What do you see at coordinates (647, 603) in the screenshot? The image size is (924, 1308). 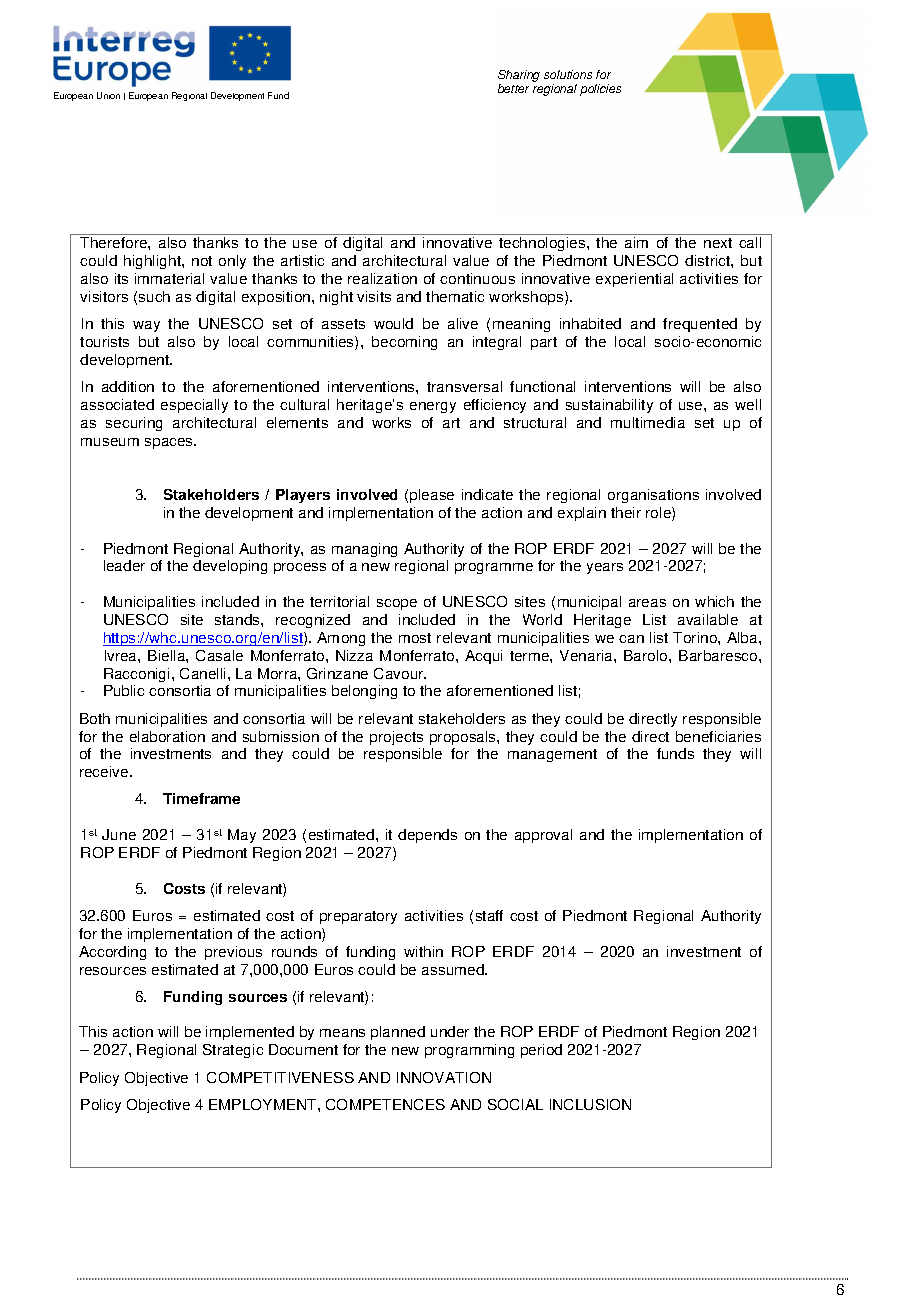 I see `areas` at bounding box center [647, 603].
